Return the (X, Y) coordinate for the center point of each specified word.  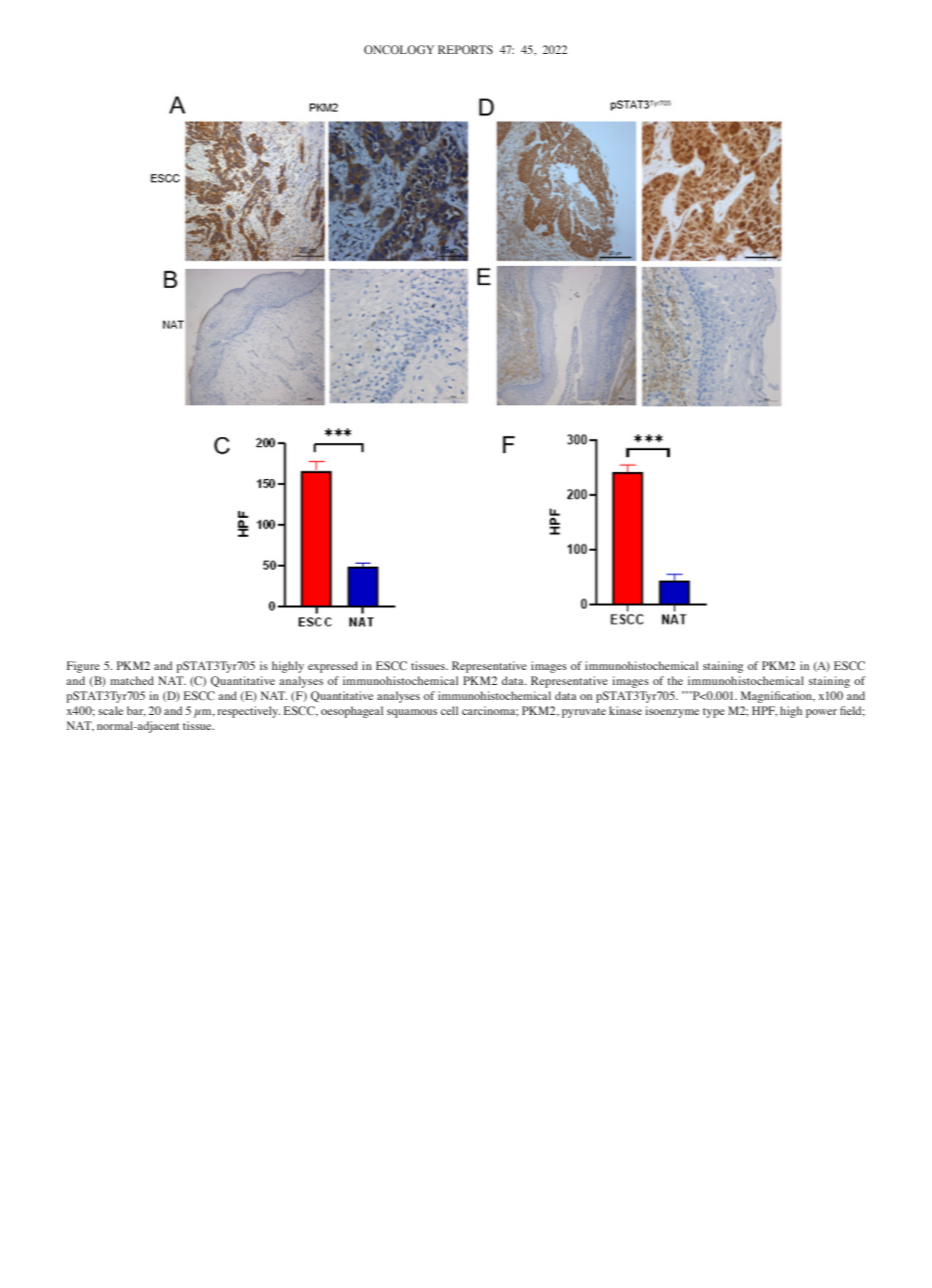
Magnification (777, 697)
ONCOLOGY (399, 49)
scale (110, 710)
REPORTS (465, 49)
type (714, 713)
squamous (412, 713)
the (675, 680)
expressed (333, 667)
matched (132, 680)
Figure (83, 667)
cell (449, 710)
